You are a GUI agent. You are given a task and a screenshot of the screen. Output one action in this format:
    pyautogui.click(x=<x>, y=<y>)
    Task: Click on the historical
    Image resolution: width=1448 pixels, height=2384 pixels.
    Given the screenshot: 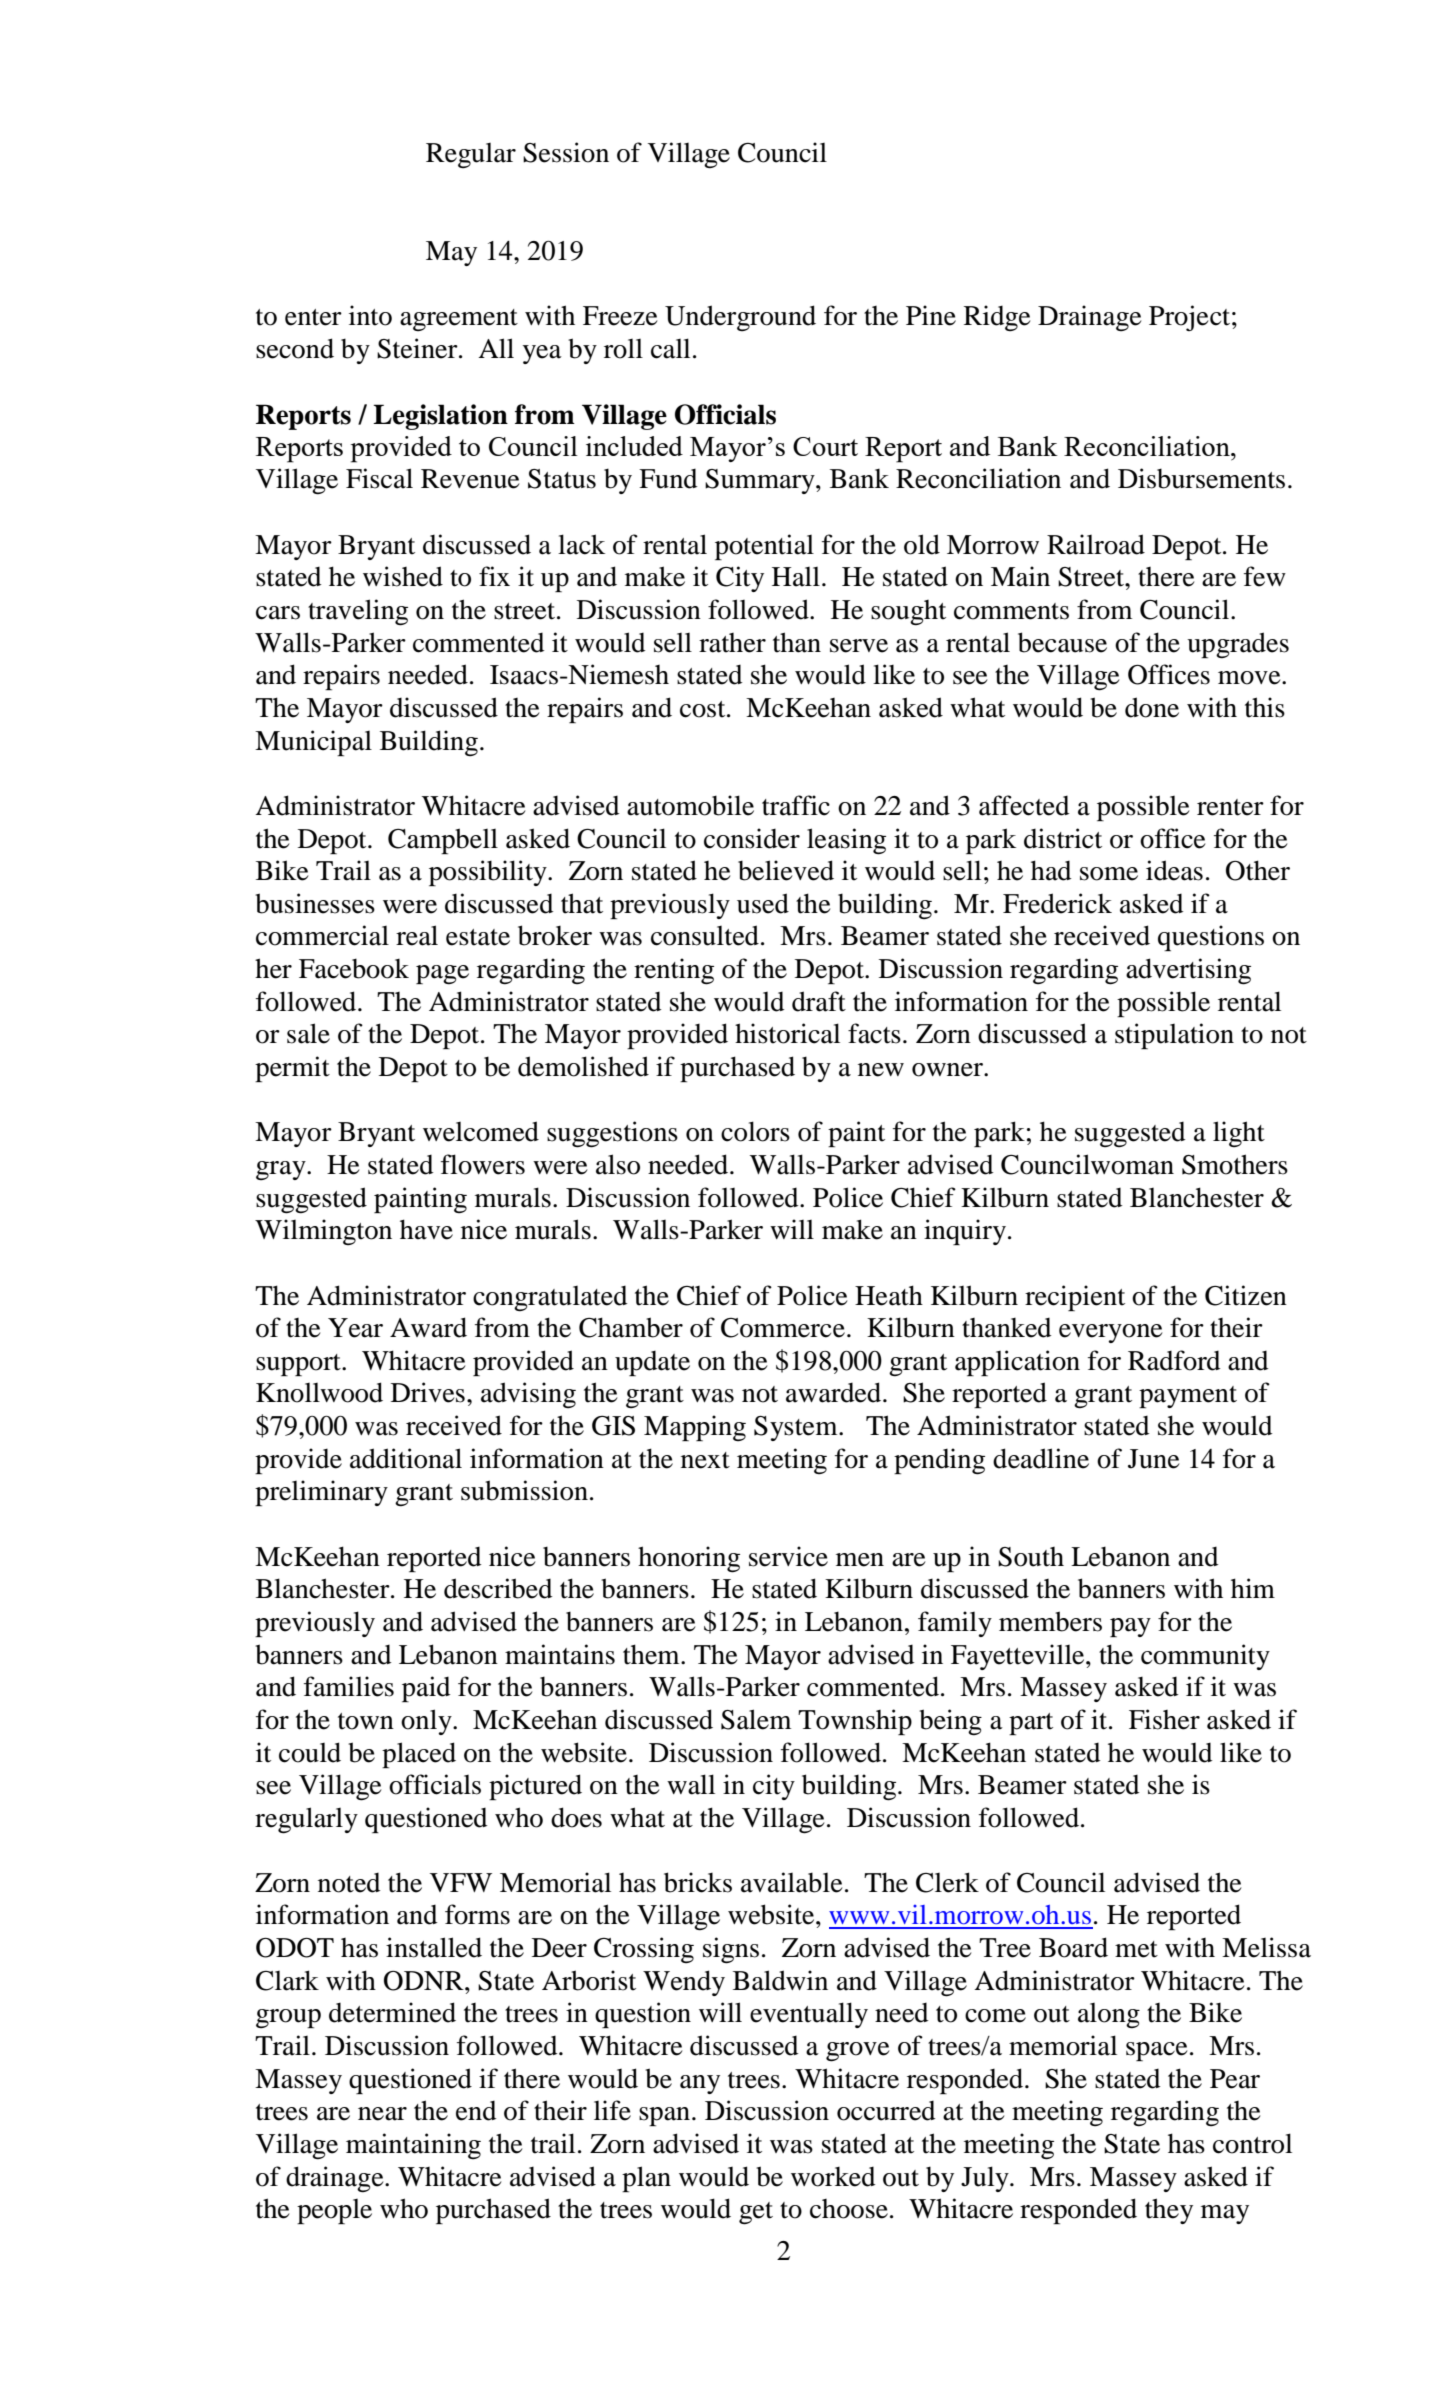 What is the action you would take?
    pyautogui.click(x=787, y=1033)
